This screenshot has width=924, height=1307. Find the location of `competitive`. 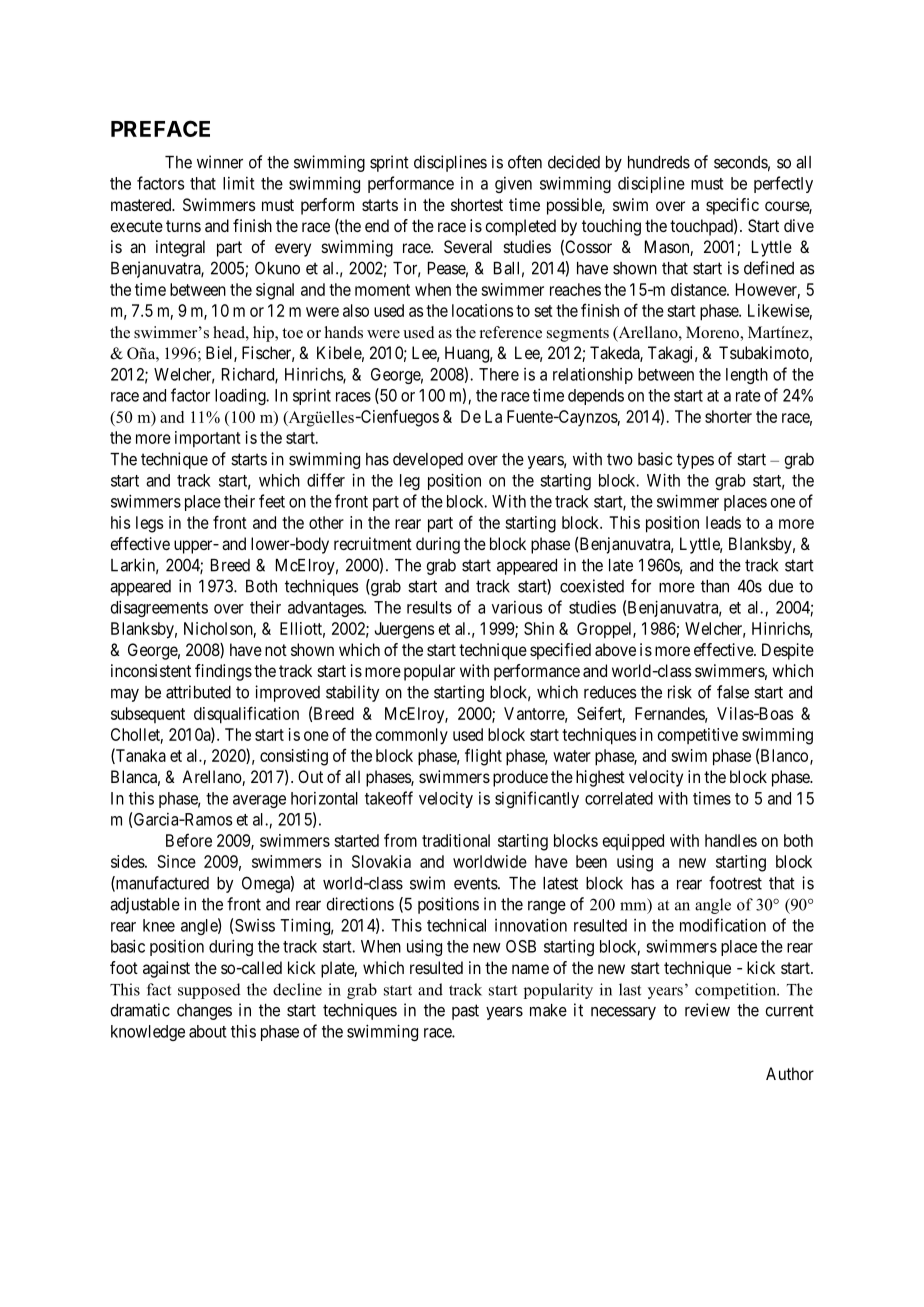

competitive is located at coordinates (698, 736).
